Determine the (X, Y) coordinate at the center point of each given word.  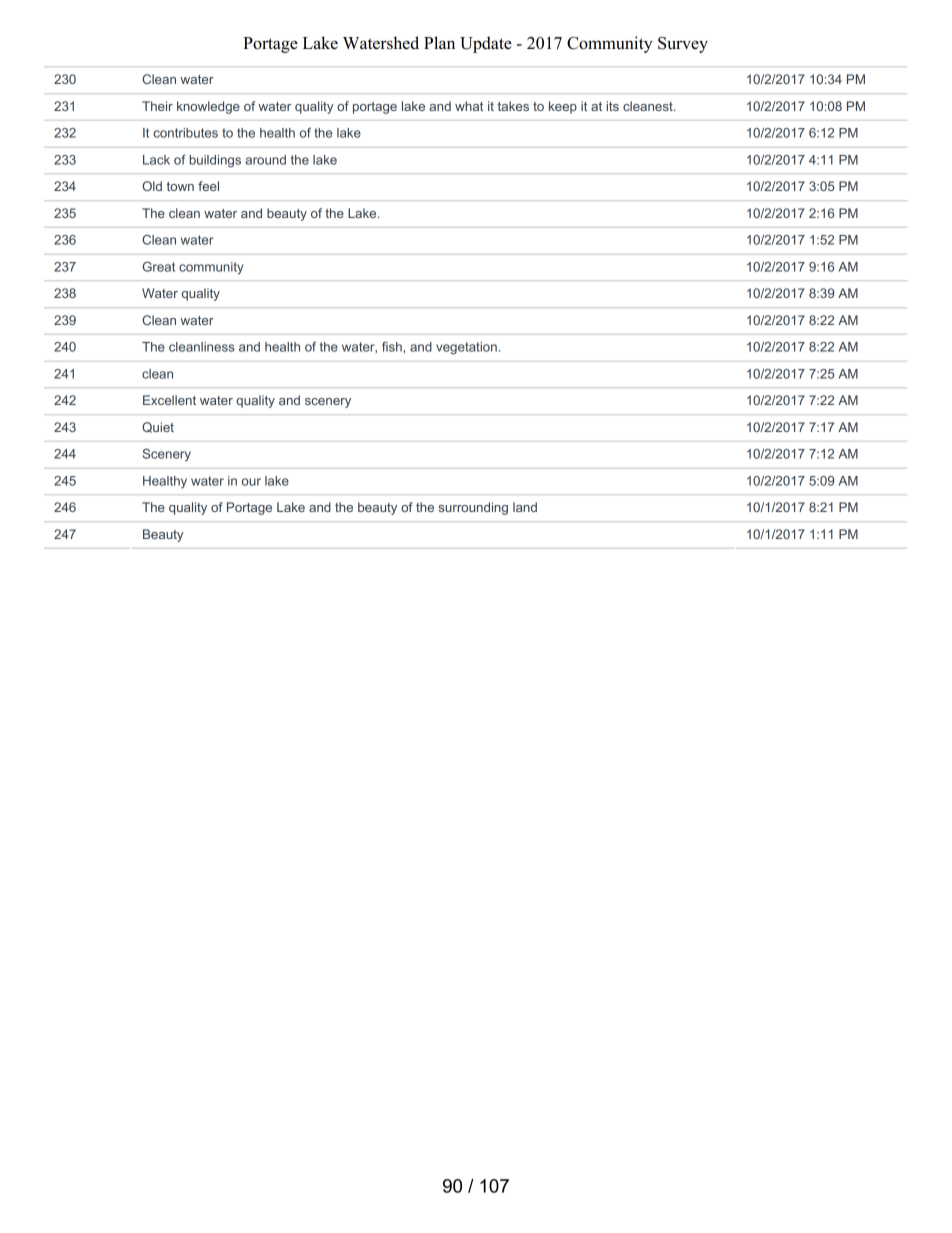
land (525, 507)
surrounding (473, 508)
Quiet (158, 427)
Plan (439, 42)
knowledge (208, 107)
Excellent (169, 400)
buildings (215, 161)
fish (393, 347)
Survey (683, 45)
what (469, 106)
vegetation (466, 348)
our (251, 482)
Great (158, 267)
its (612, 106)
